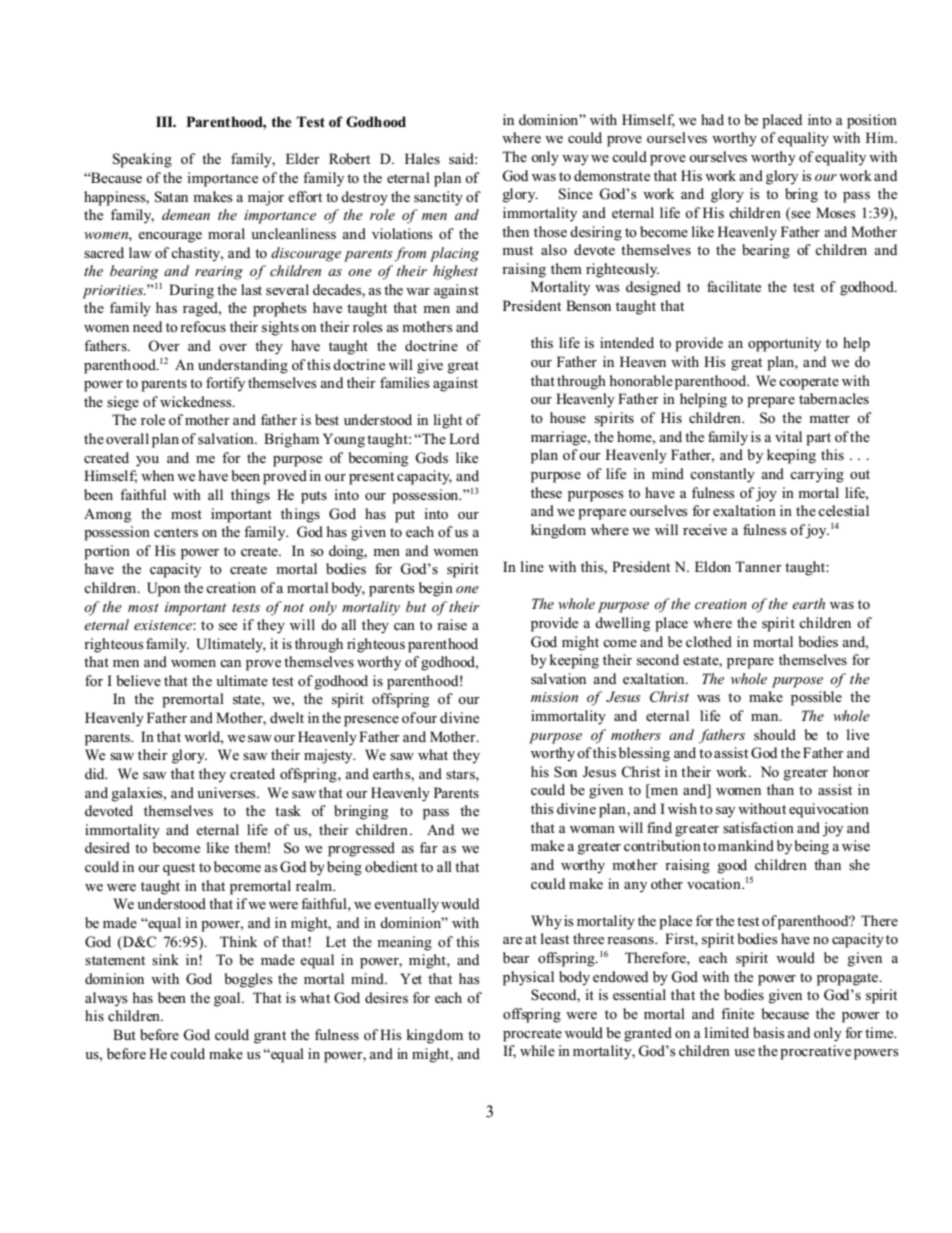 The height and width of the screenshot is (1233, 952). Describe the element at coordinates (537, 1050) in the screenshot. I see `while` at that location.
